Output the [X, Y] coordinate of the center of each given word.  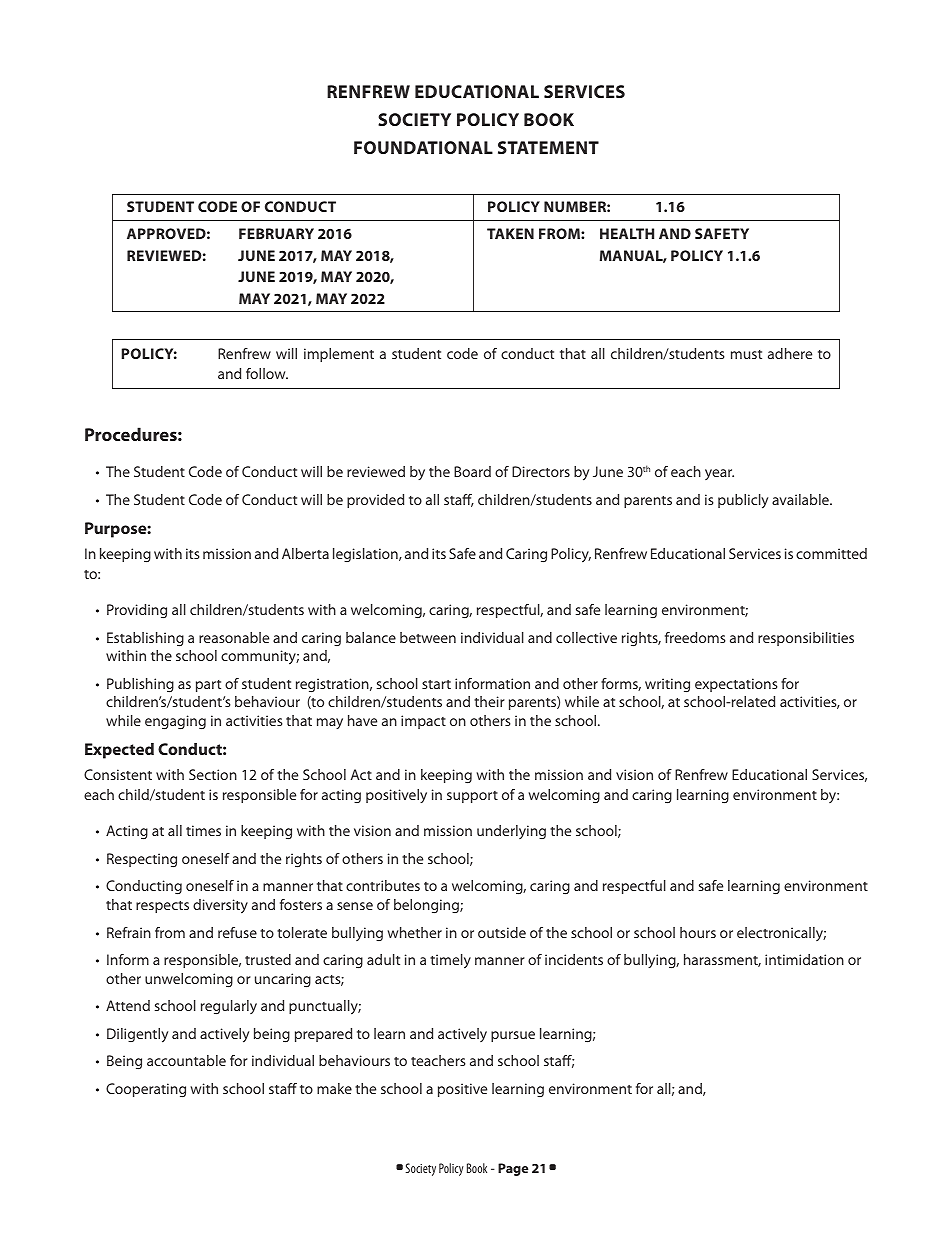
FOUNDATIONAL [423, 147]
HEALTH [627, 233]
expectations [736, 685]
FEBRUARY [276, 233]
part [208, 686]
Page [513, 1169]
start [436, 684]
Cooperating [146, 1090]
